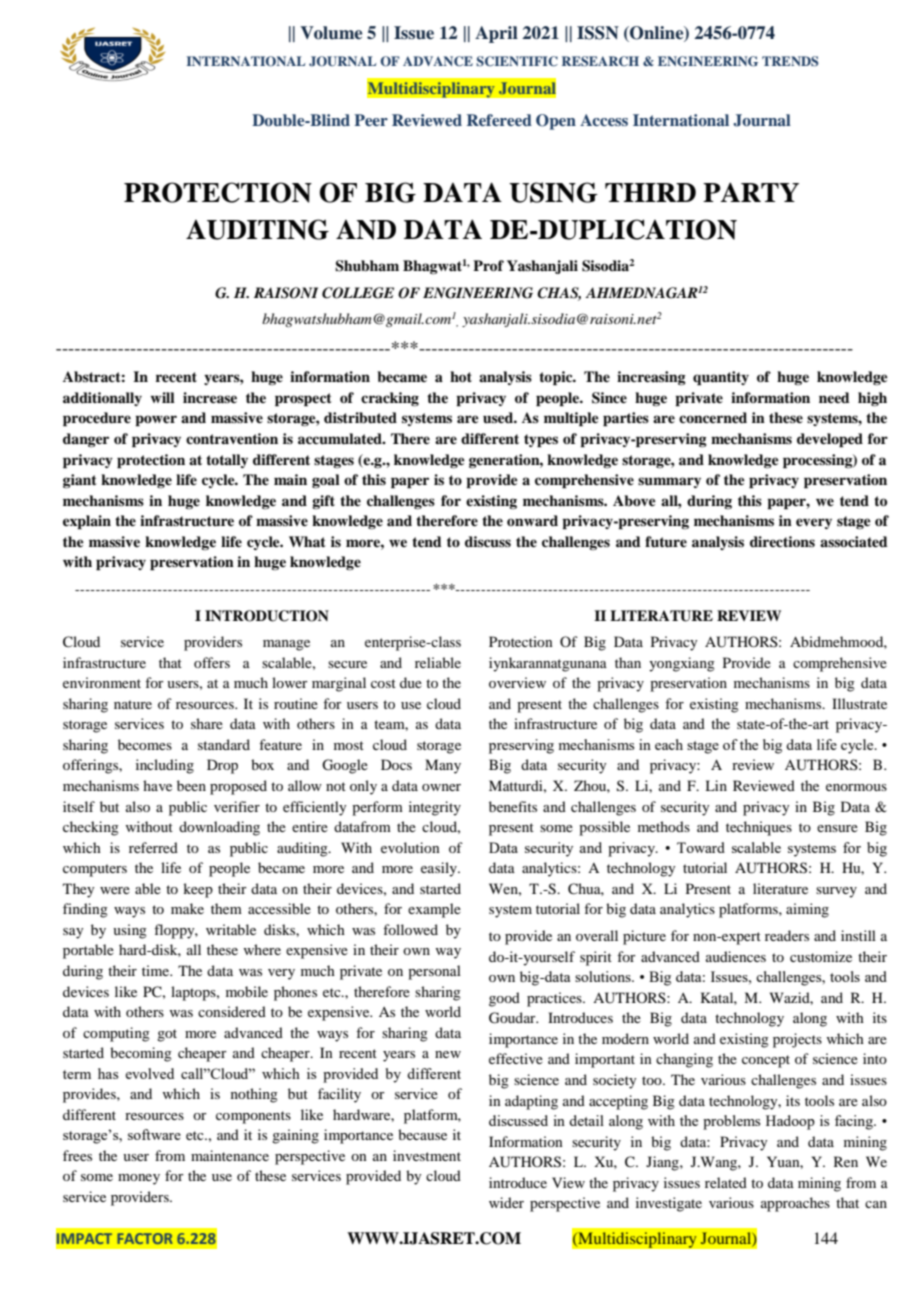 The height and width of the image is (1308, 924). What do you see at coordinates (506, 1202) in the image?
I see `wider` at bounding box center [506, 1202].
